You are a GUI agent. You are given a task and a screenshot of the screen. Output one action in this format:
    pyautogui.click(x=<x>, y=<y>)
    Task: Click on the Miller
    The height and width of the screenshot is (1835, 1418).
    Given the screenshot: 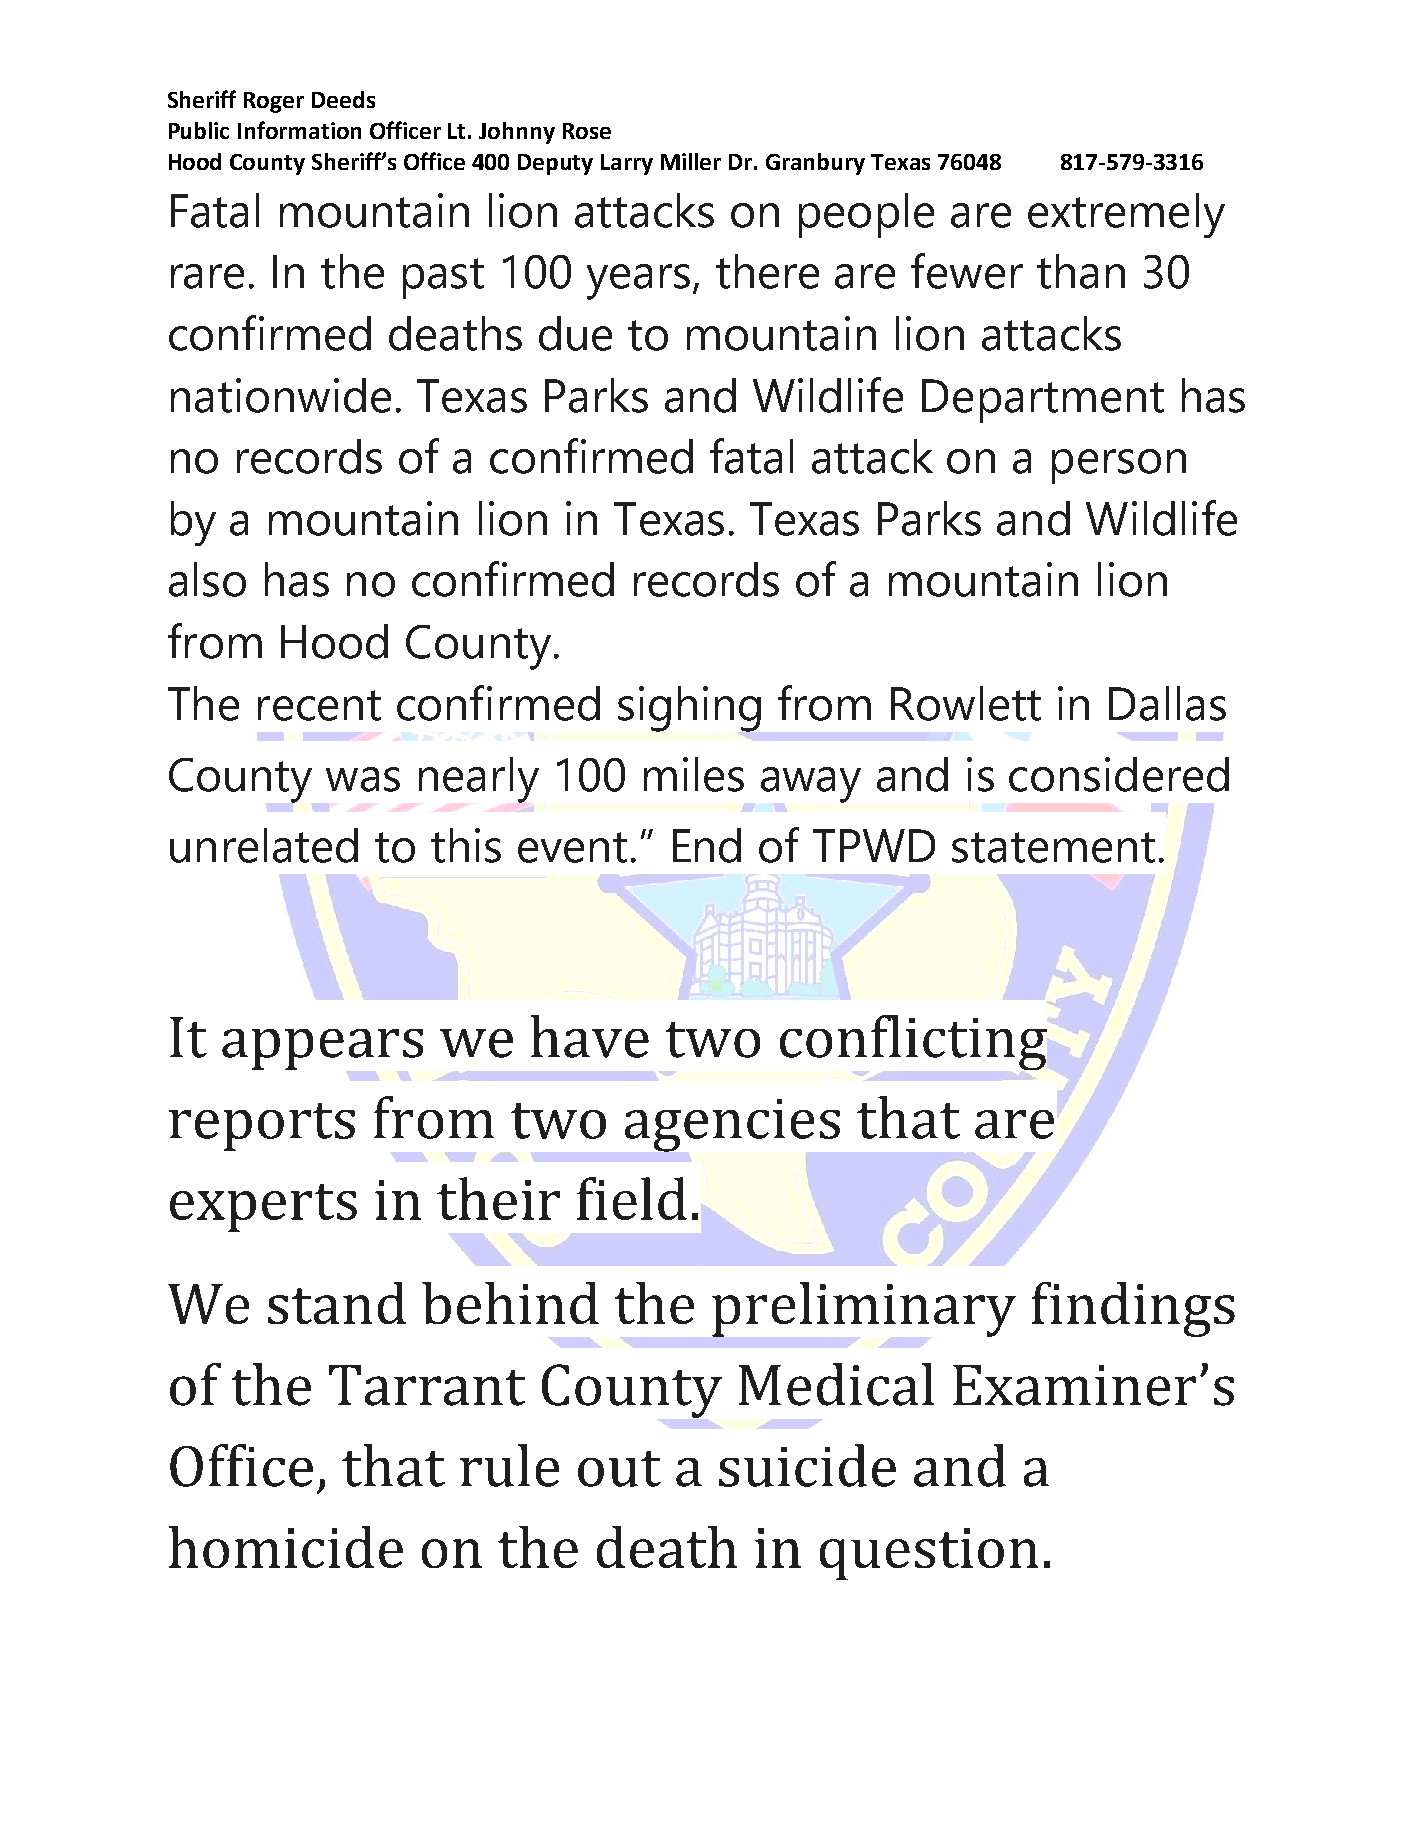 What is the action you would take?
    pyautogui.click(x=691, y=161)
